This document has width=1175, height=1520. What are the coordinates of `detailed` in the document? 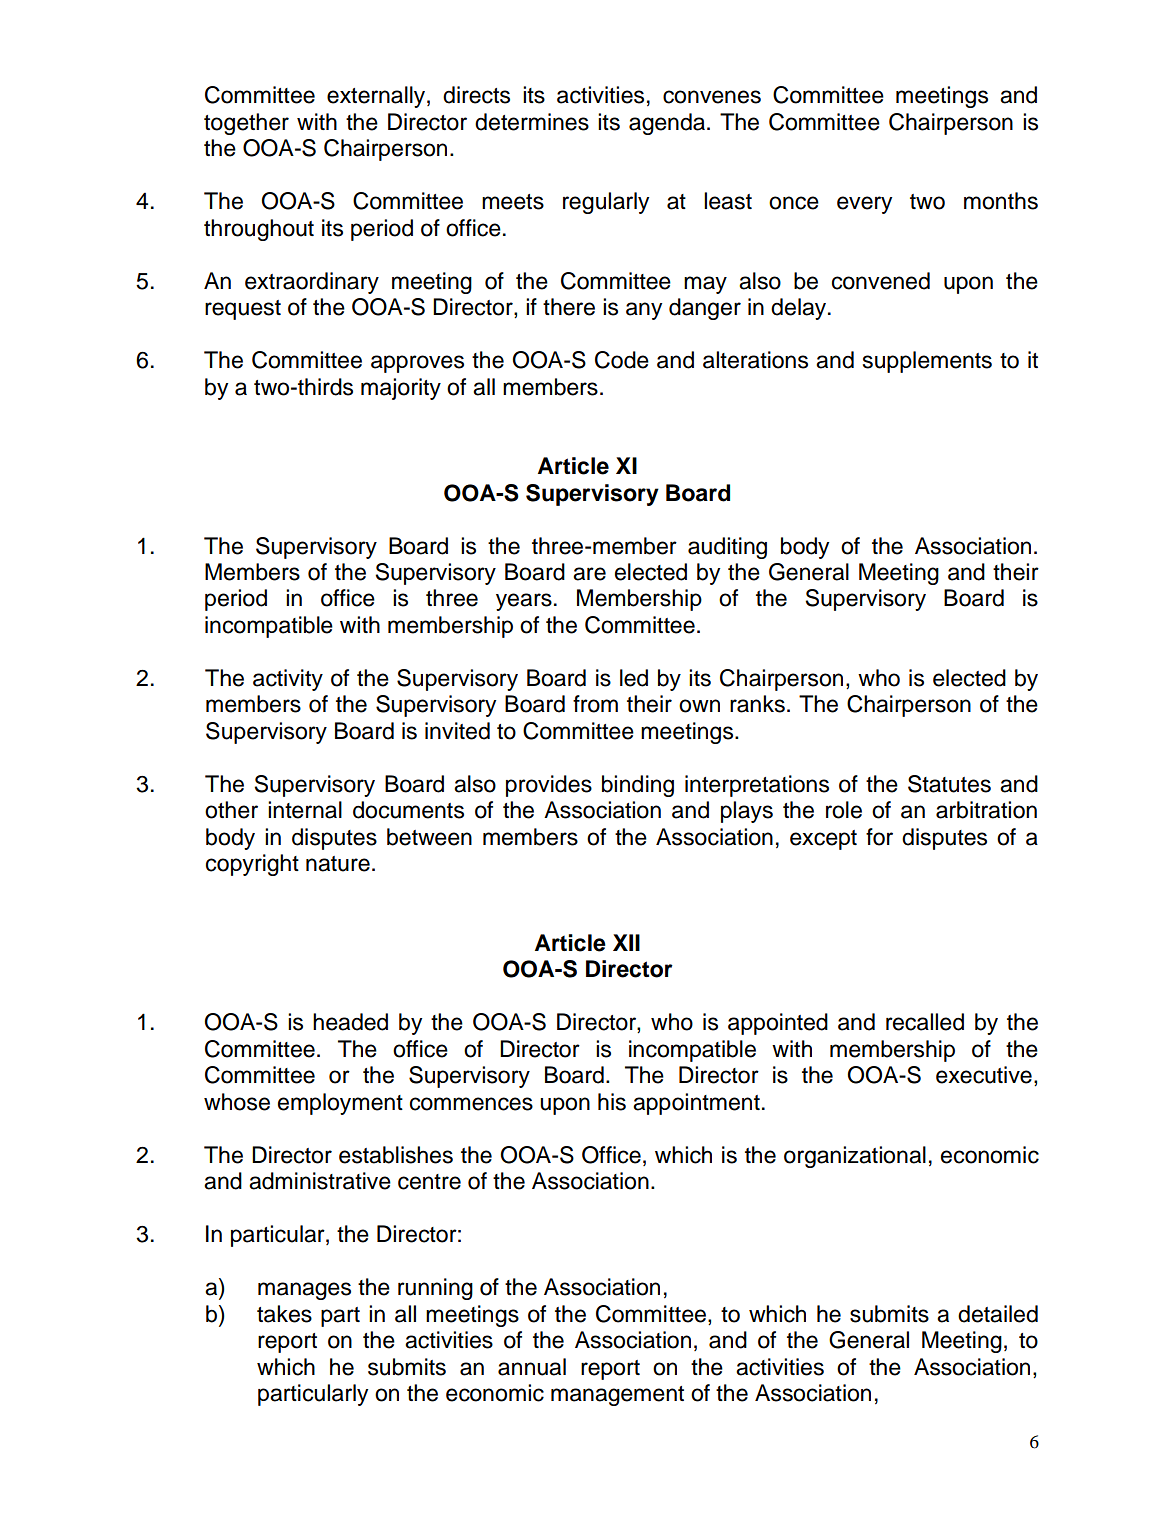 It's located at (998, 1314).
